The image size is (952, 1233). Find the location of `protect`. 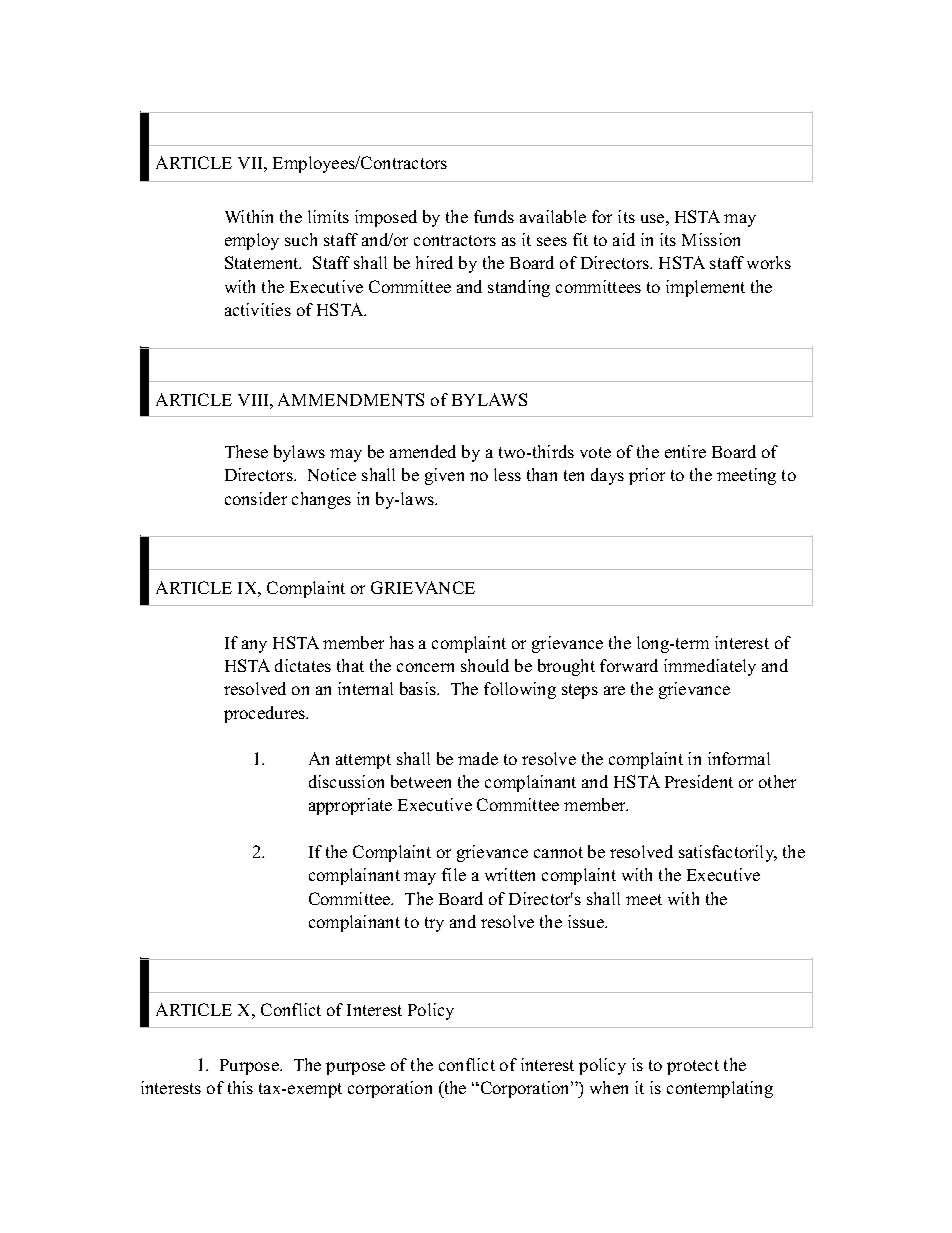

protect is located at coordinates (693, 1067).
